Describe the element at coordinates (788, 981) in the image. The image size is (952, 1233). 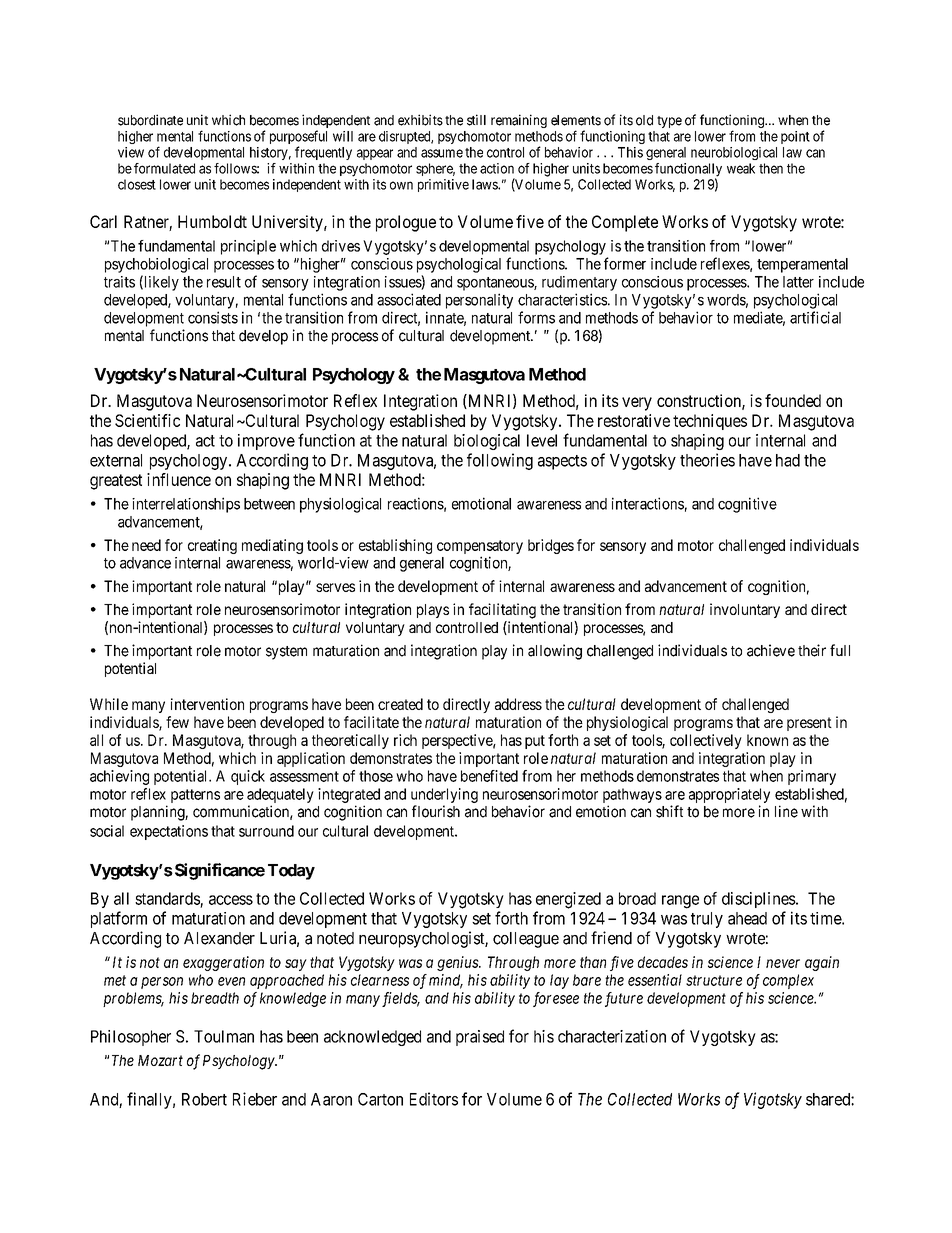
I see `complex` at that location.
